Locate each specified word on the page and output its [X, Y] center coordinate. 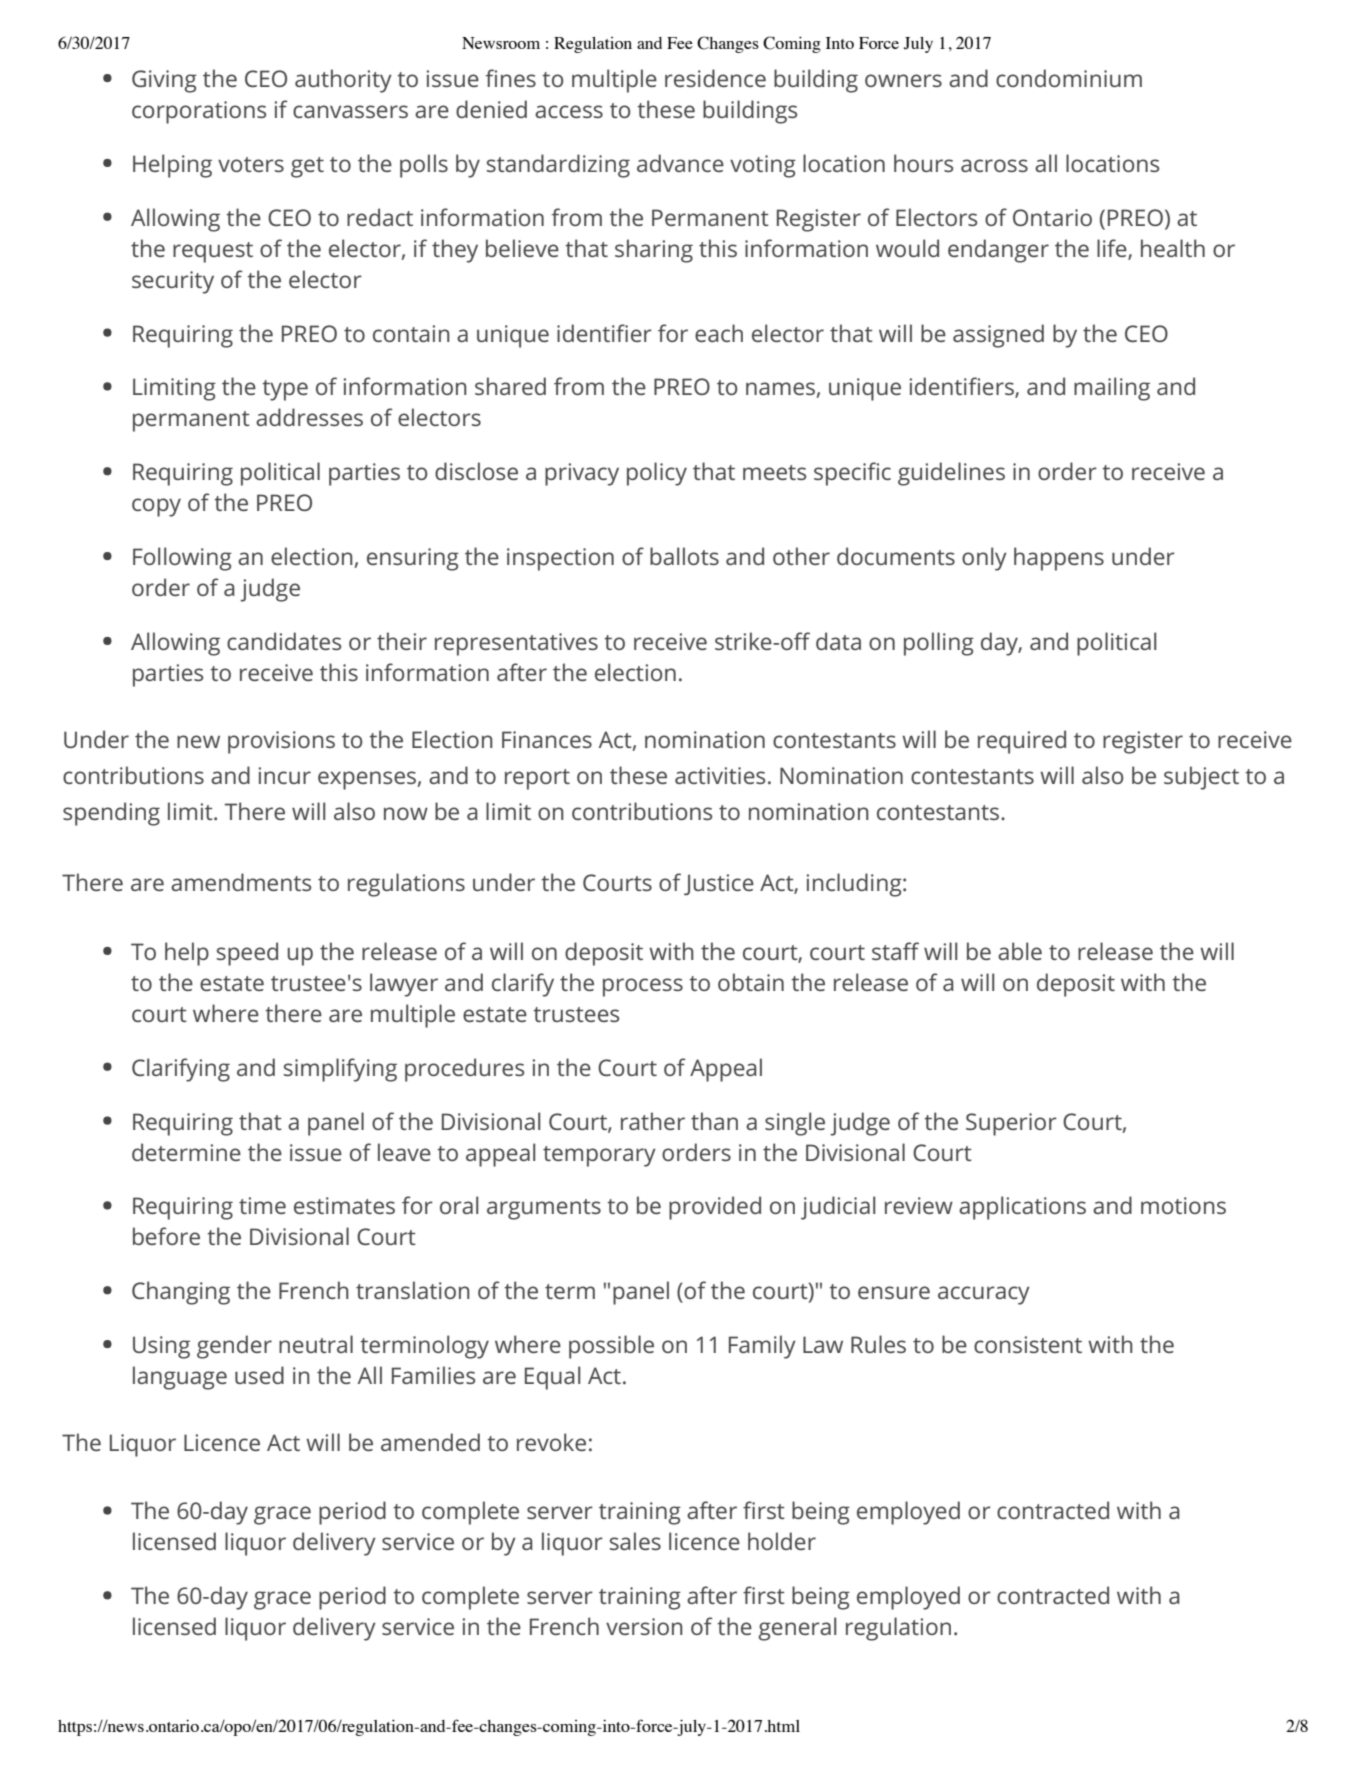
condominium [1069, 78]
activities [720, 775]
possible [611, 1347]
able [1020, 951]
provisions [281, 742]
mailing [1112, 389]
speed [247, 954]
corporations [199, 112]
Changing [181, 1293]
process [643, 987]
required [1022, 742]
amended [430, 1442]
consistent [1028, 1344]
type [285, 390]
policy [657, 474]
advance [680, 163]
